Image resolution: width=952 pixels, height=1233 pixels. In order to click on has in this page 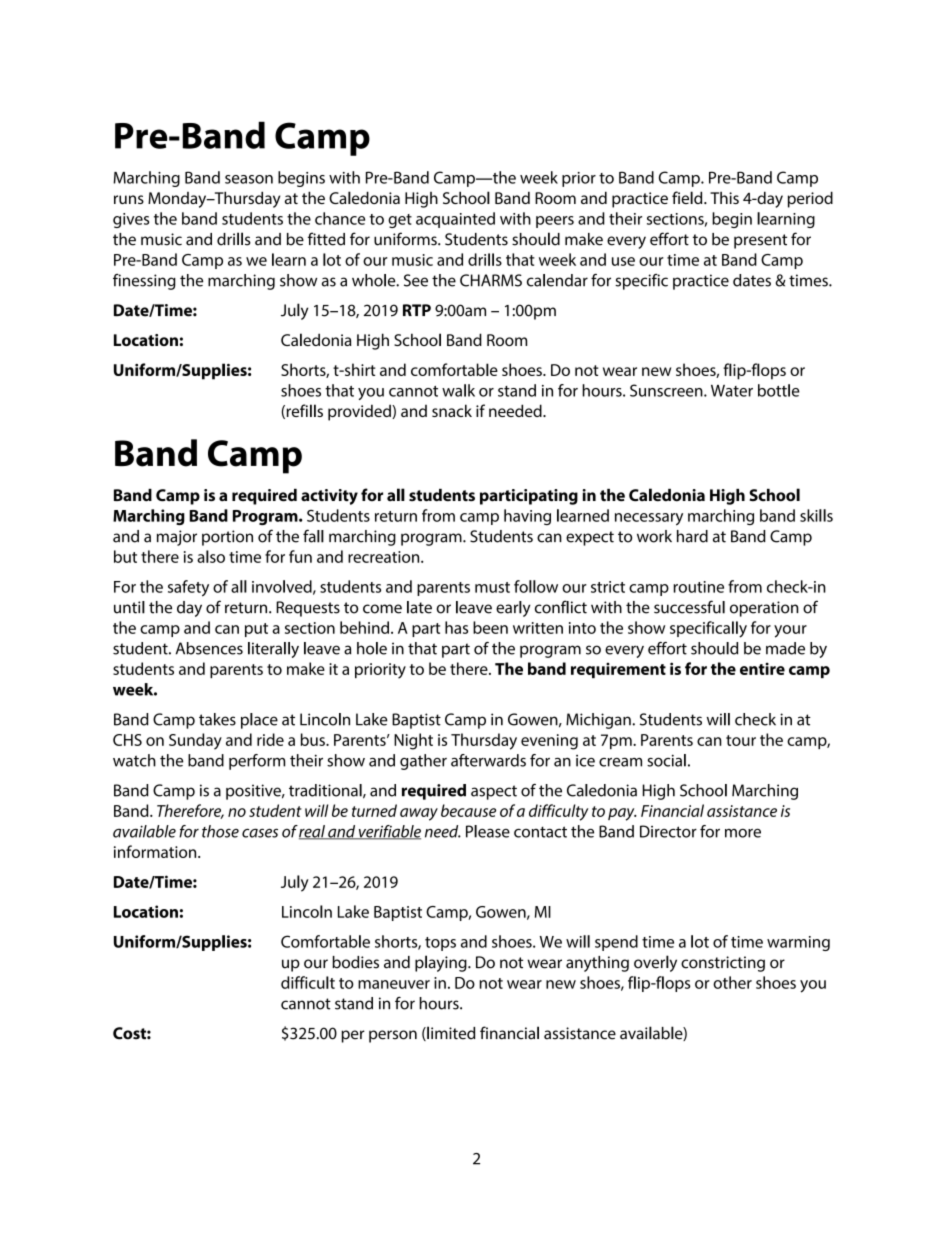, I will do `click(456, 627)`.
